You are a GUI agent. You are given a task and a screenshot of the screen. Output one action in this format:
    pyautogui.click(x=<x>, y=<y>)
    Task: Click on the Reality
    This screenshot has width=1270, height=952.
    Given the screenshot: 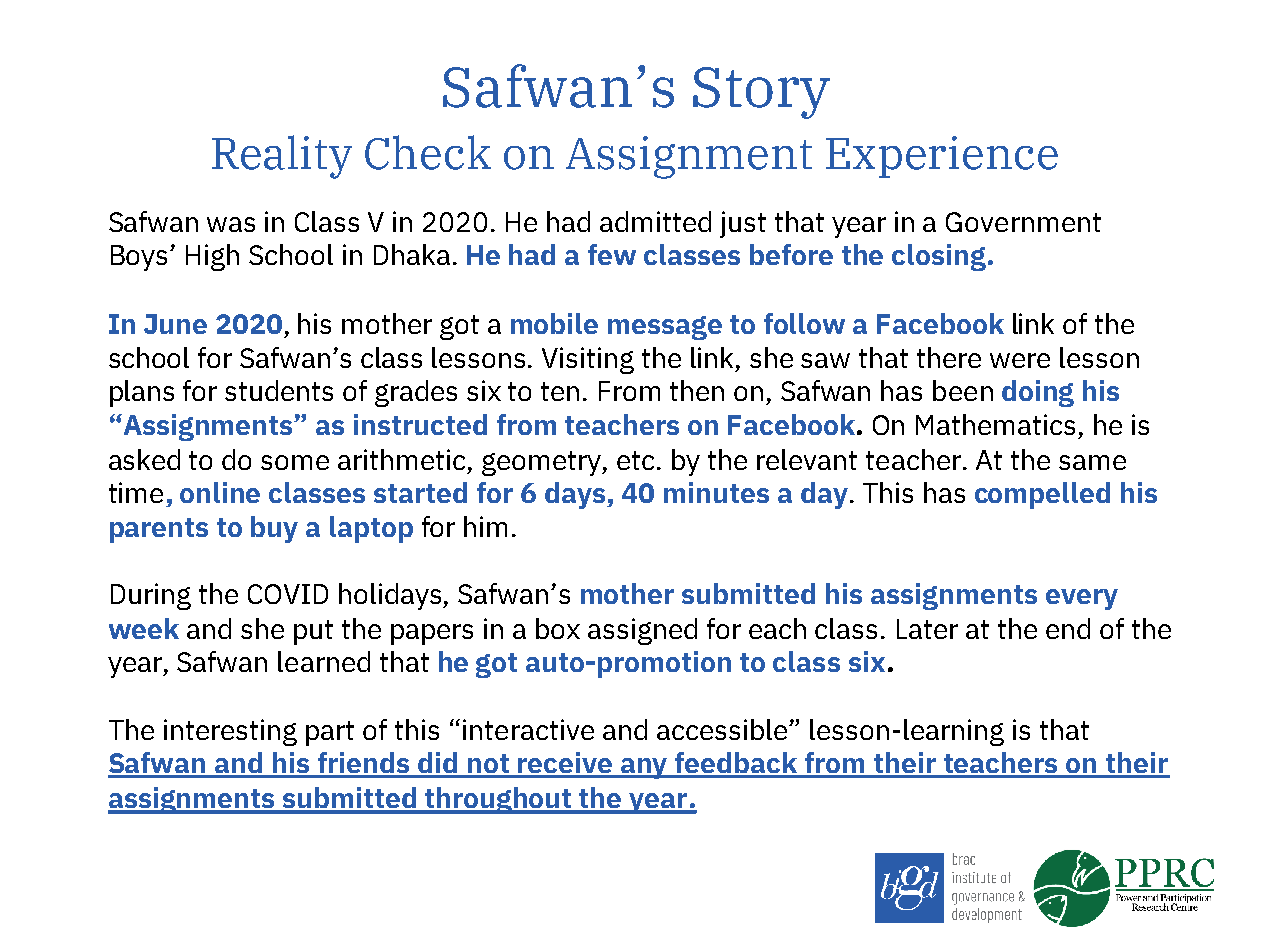 What is the action you would take?
    pyautogui.click(x=282, y=157)
